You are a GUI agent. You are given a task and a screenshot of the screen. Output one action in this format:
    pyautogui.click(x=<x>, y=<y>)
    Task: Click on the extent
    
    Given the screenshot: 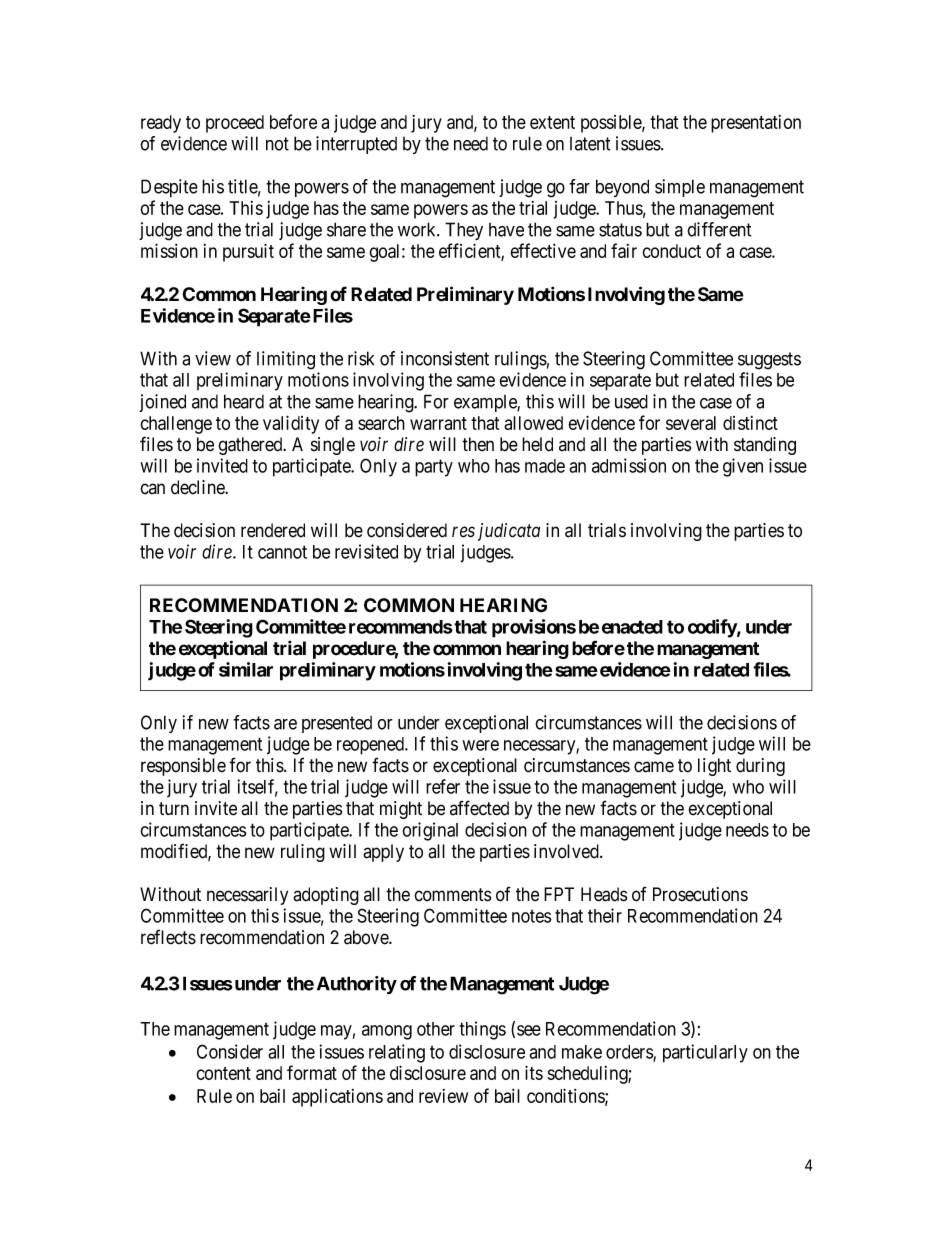 What is the action you would take?
    pyautogui.click(x=552, y=122)
